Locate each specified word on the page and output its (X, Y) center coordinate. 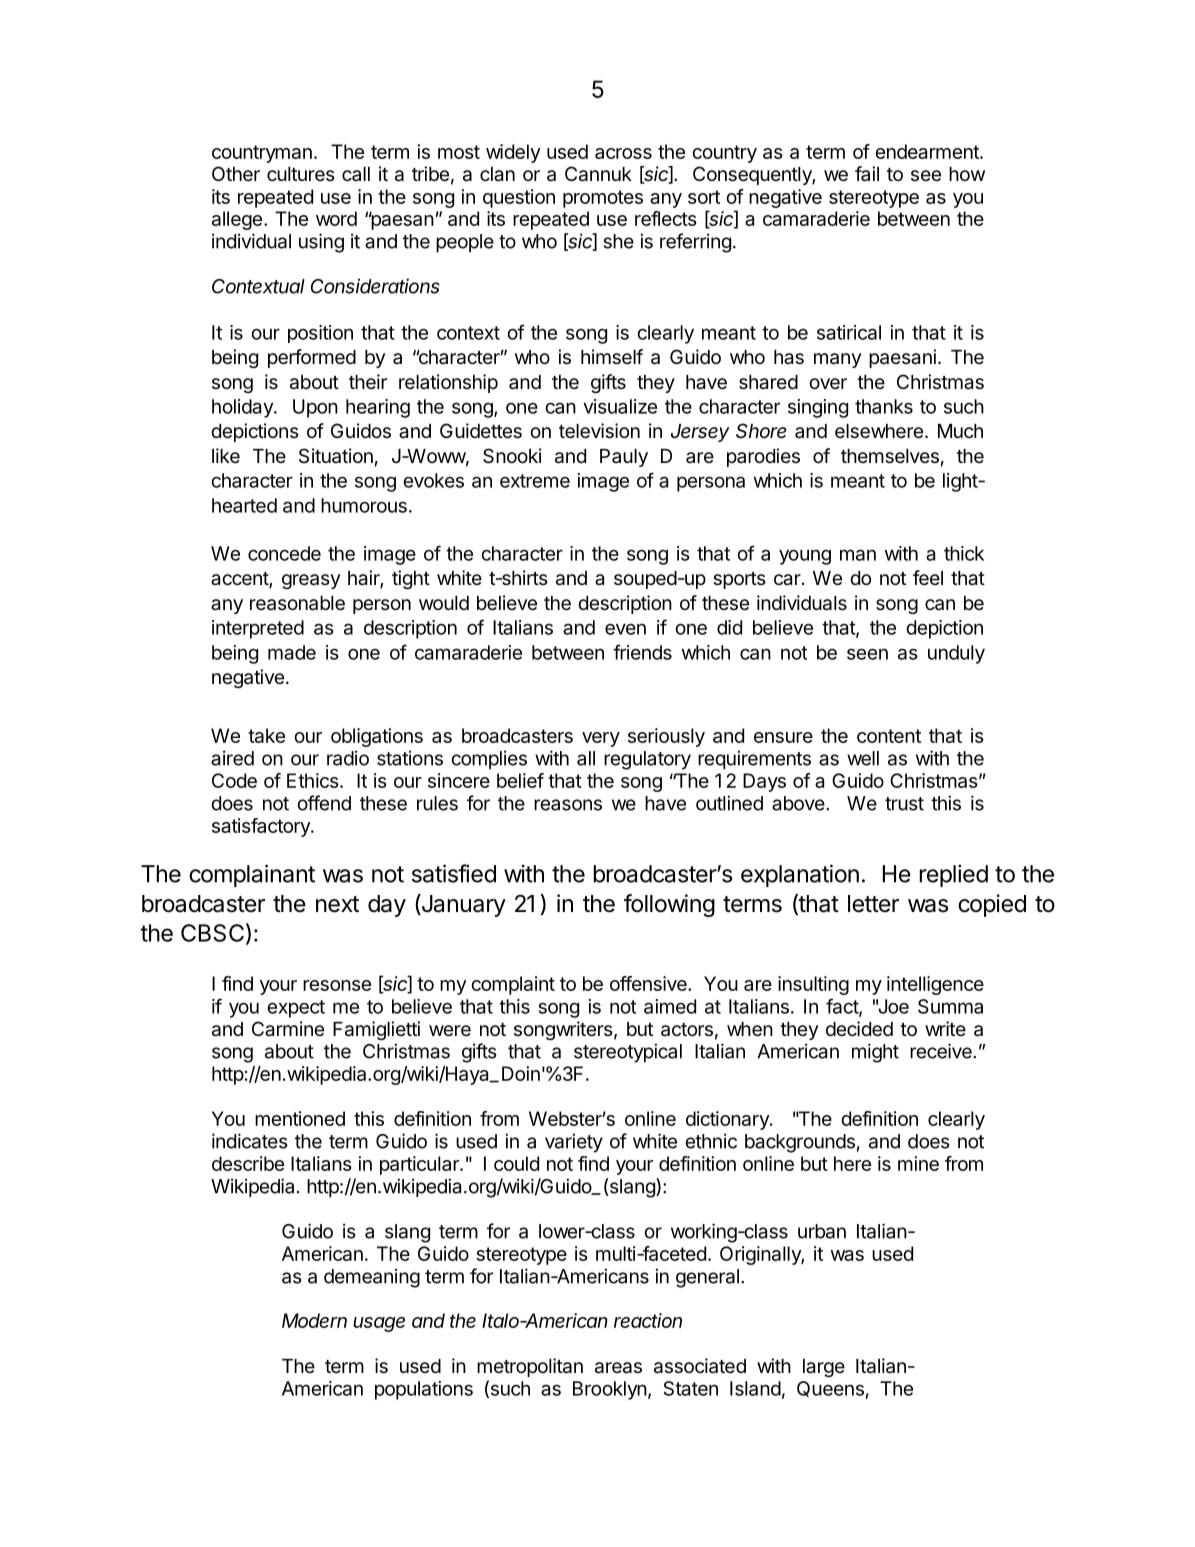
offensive (649, 983)
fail (867, 173)
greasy (311, 581)
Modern (314, 1320)
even (625, 629)
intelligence (935, 985)
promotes (603, 199)
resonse (337, 985)
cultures (301, 174)
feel (928, 578)
